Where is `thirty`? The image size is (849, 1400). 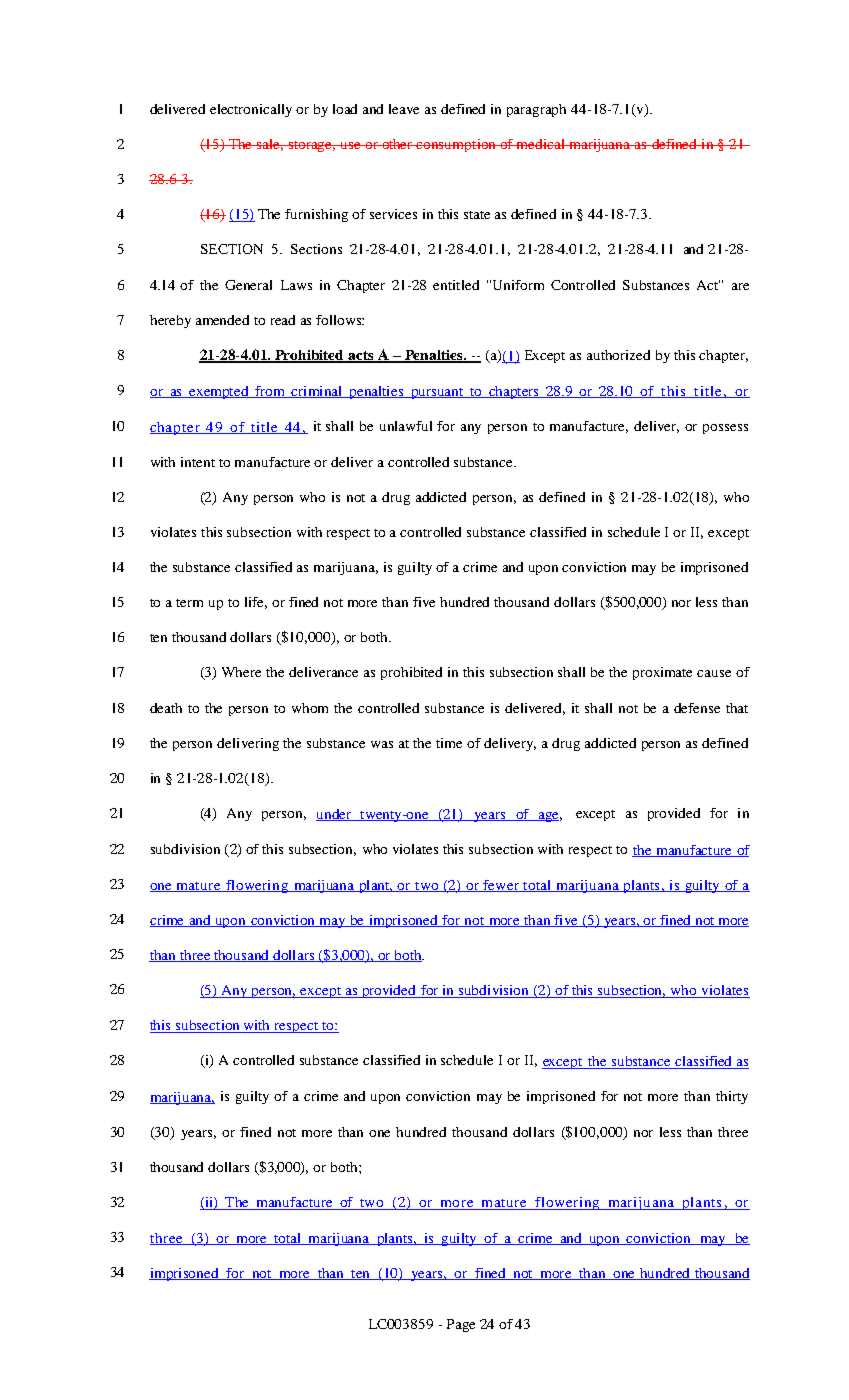
thirty is located at coordinates (732, 1097).
